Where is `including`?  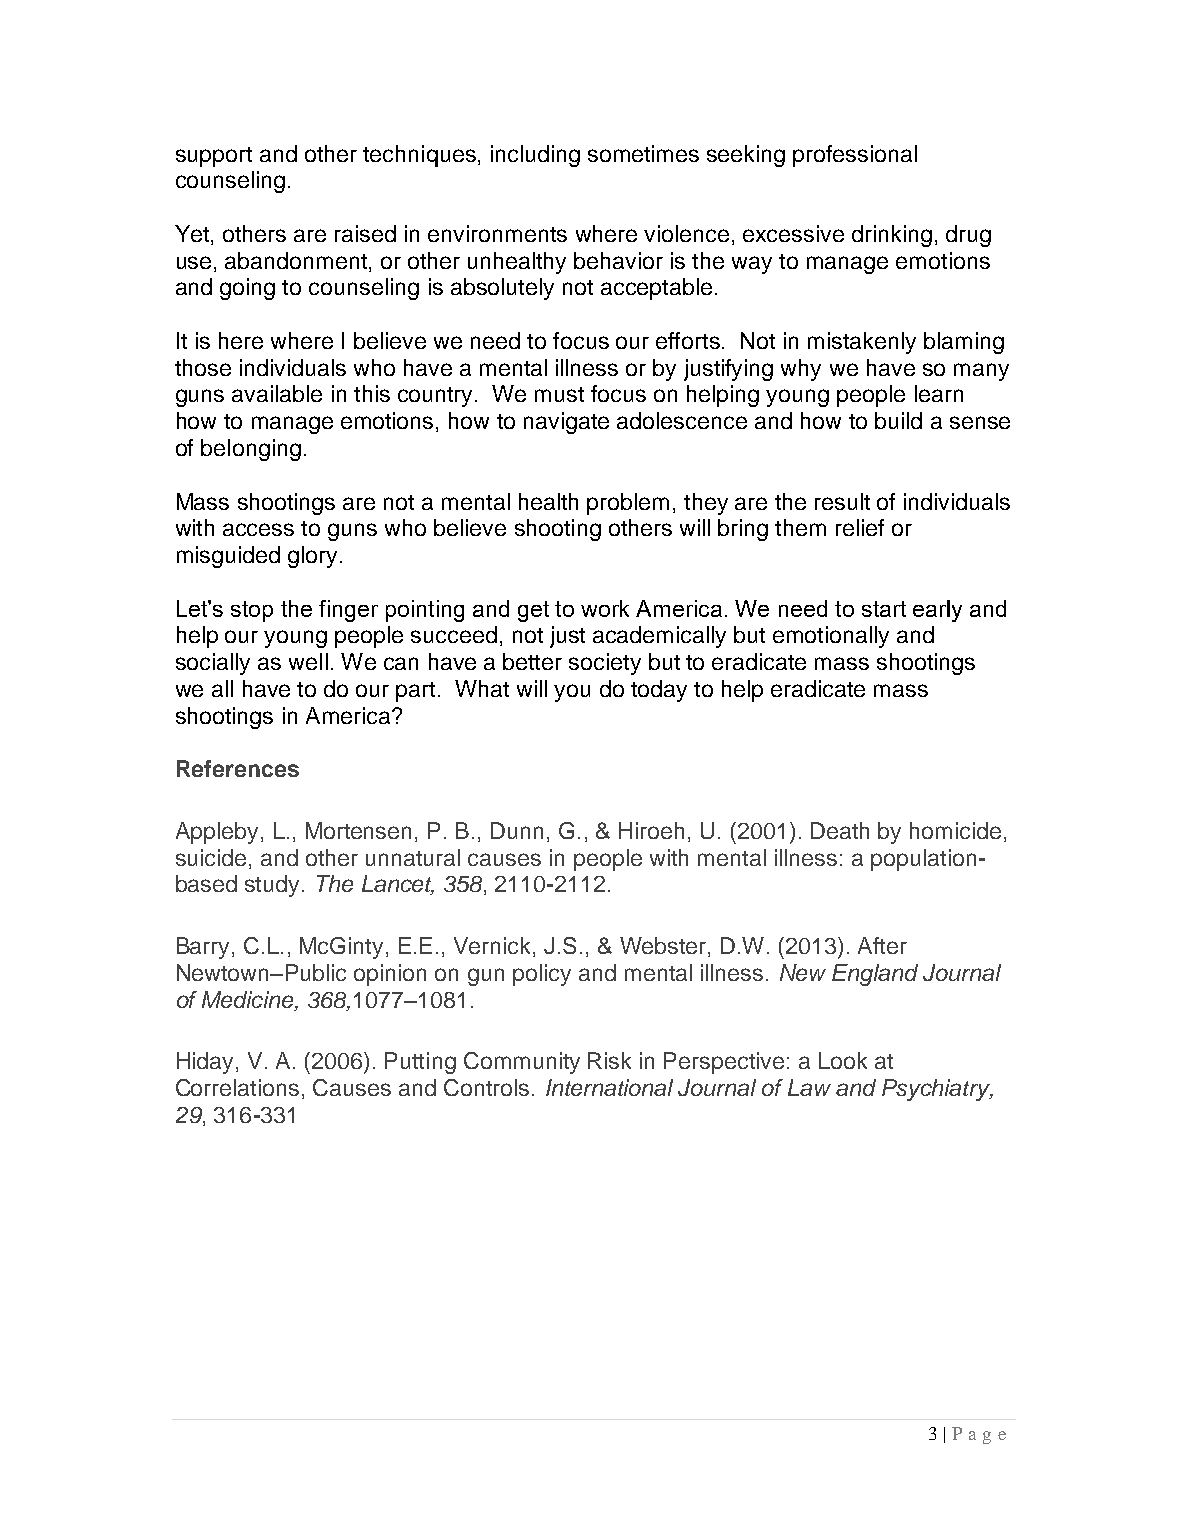 including is located at coordinates (535, 156).
